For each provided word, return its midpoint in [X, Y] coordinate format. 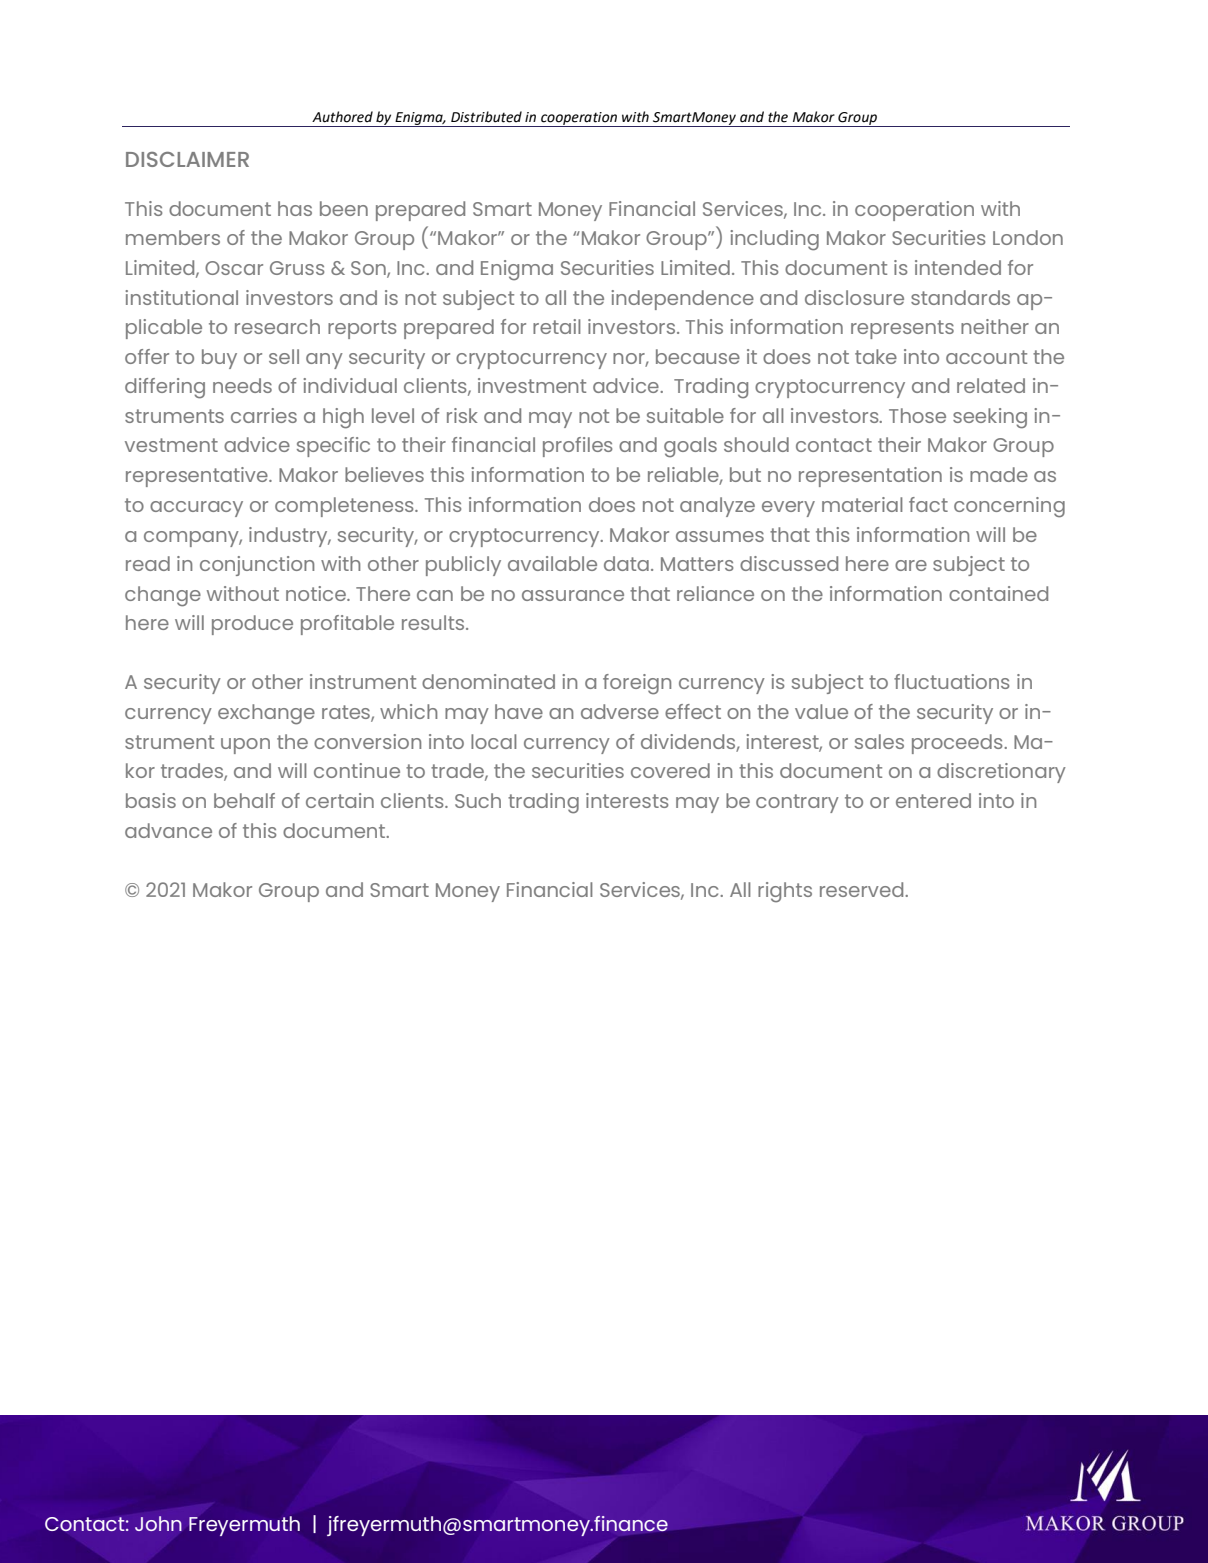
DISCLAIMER [187, 159]
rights [785, 892]
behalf [244, 800]
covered [670, 770]
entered [933, 800]
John [158, 1523]
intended [958, 267]
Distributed [486, 117]
